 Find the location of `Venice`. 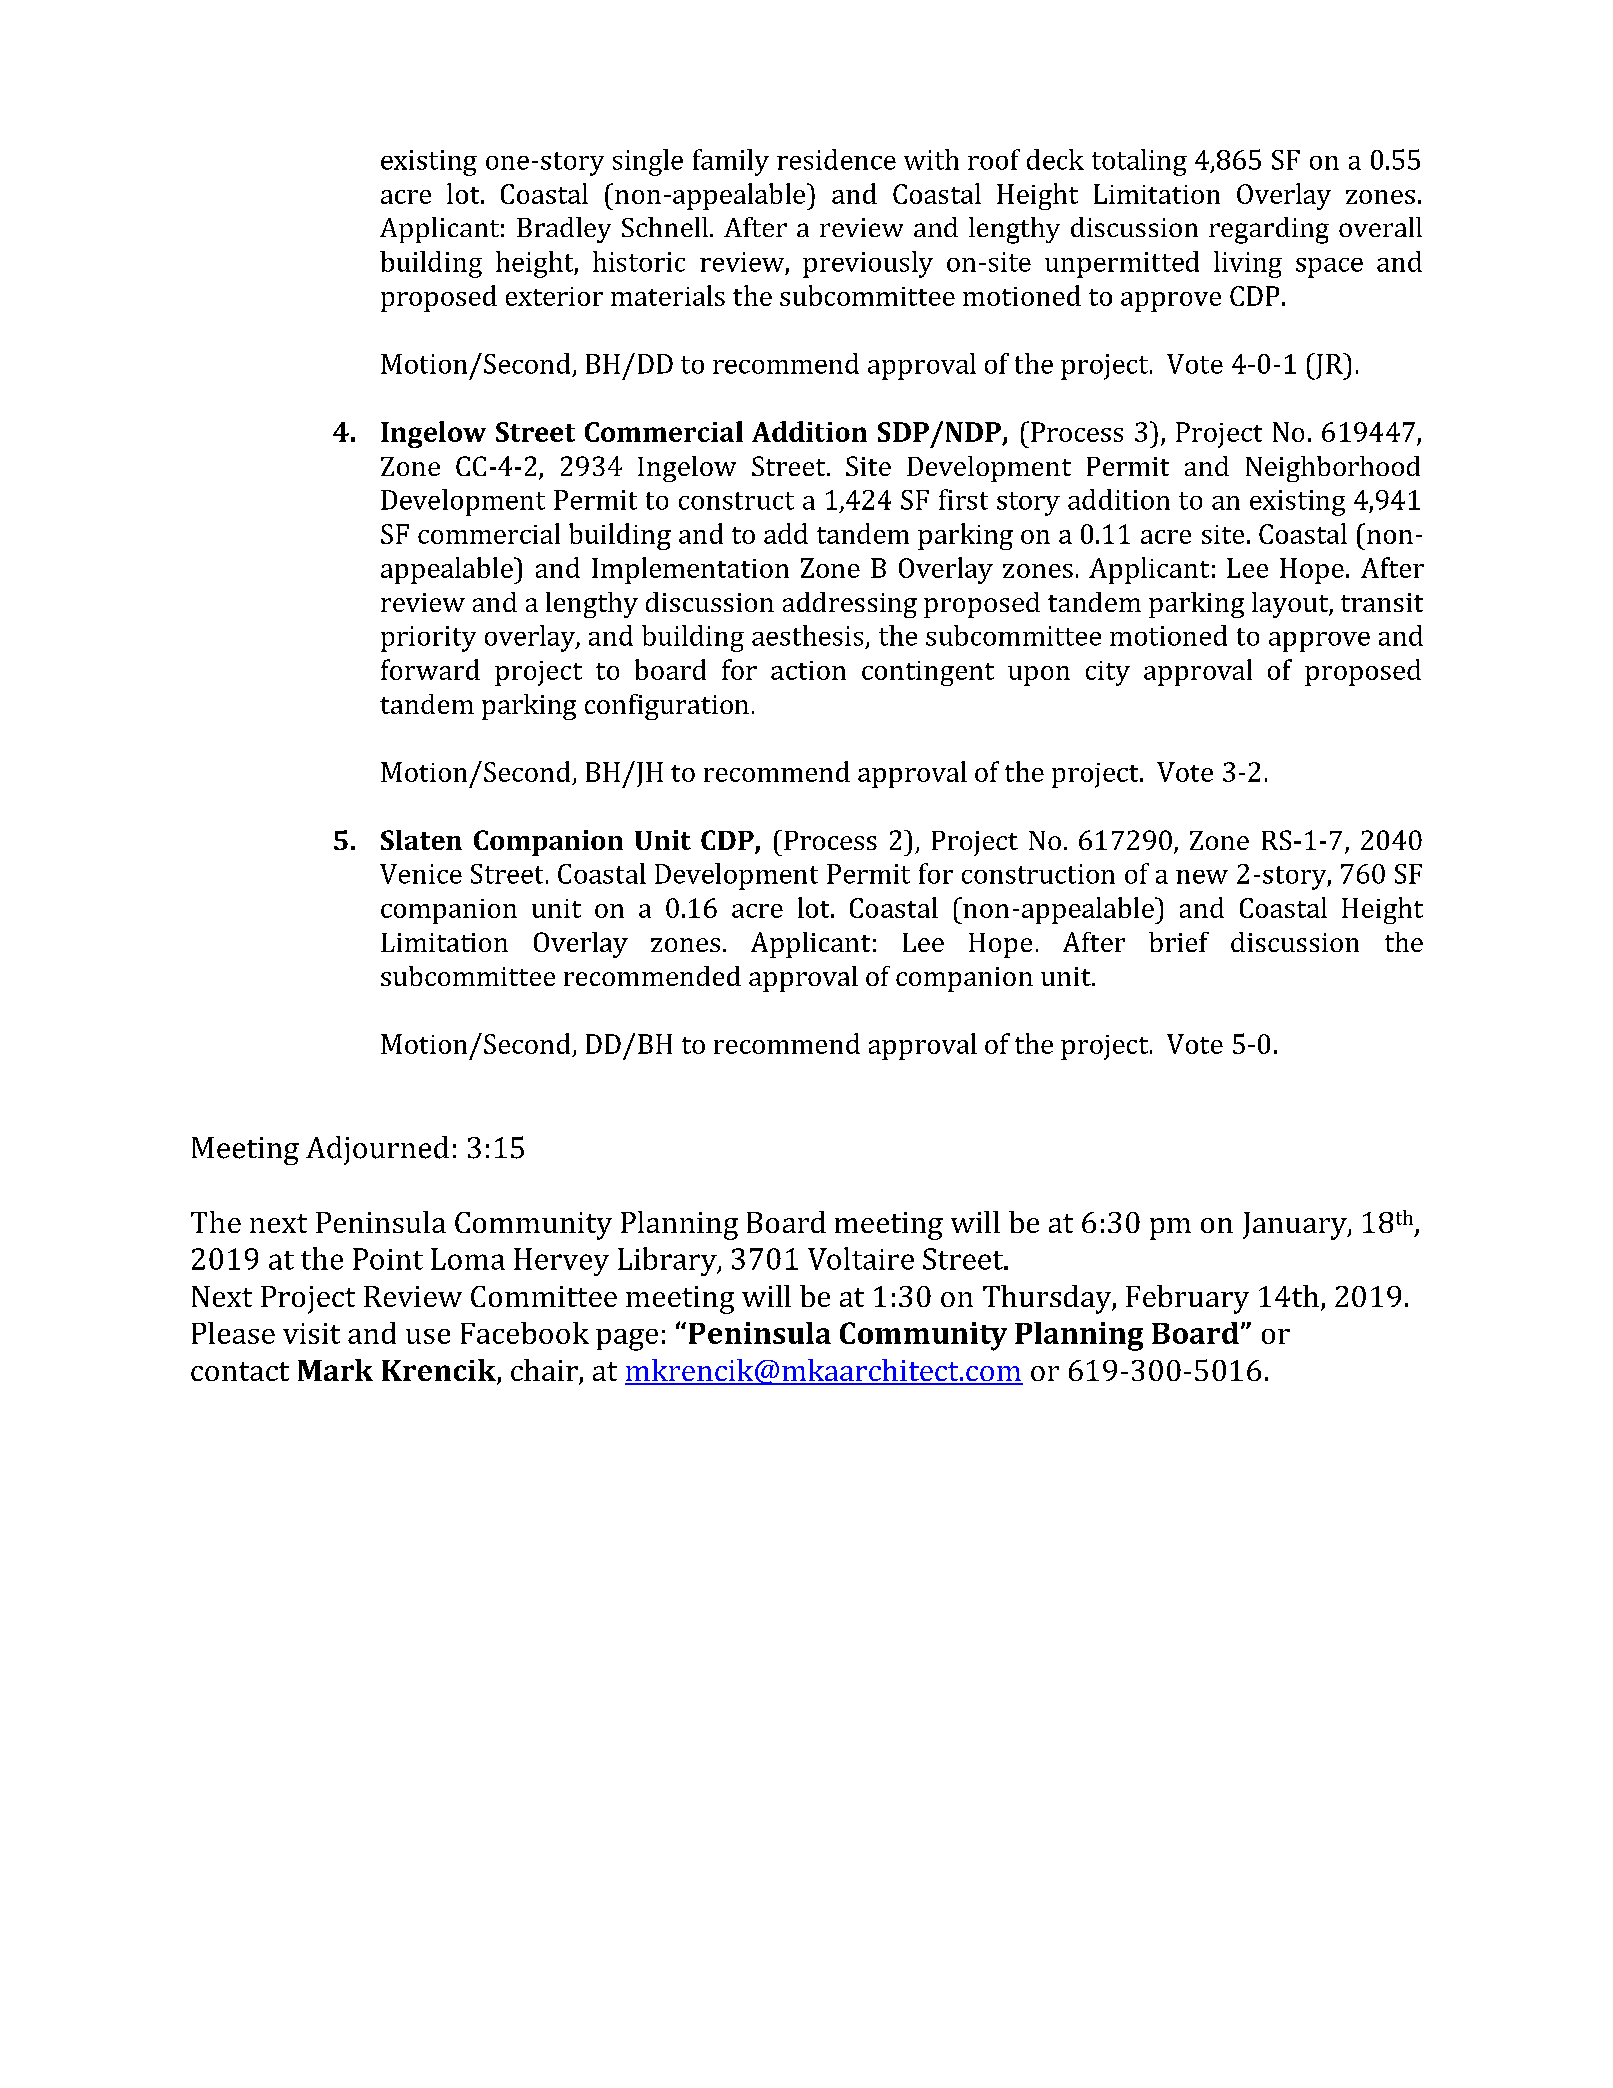

Venice is located at coordinates (421, 874).
